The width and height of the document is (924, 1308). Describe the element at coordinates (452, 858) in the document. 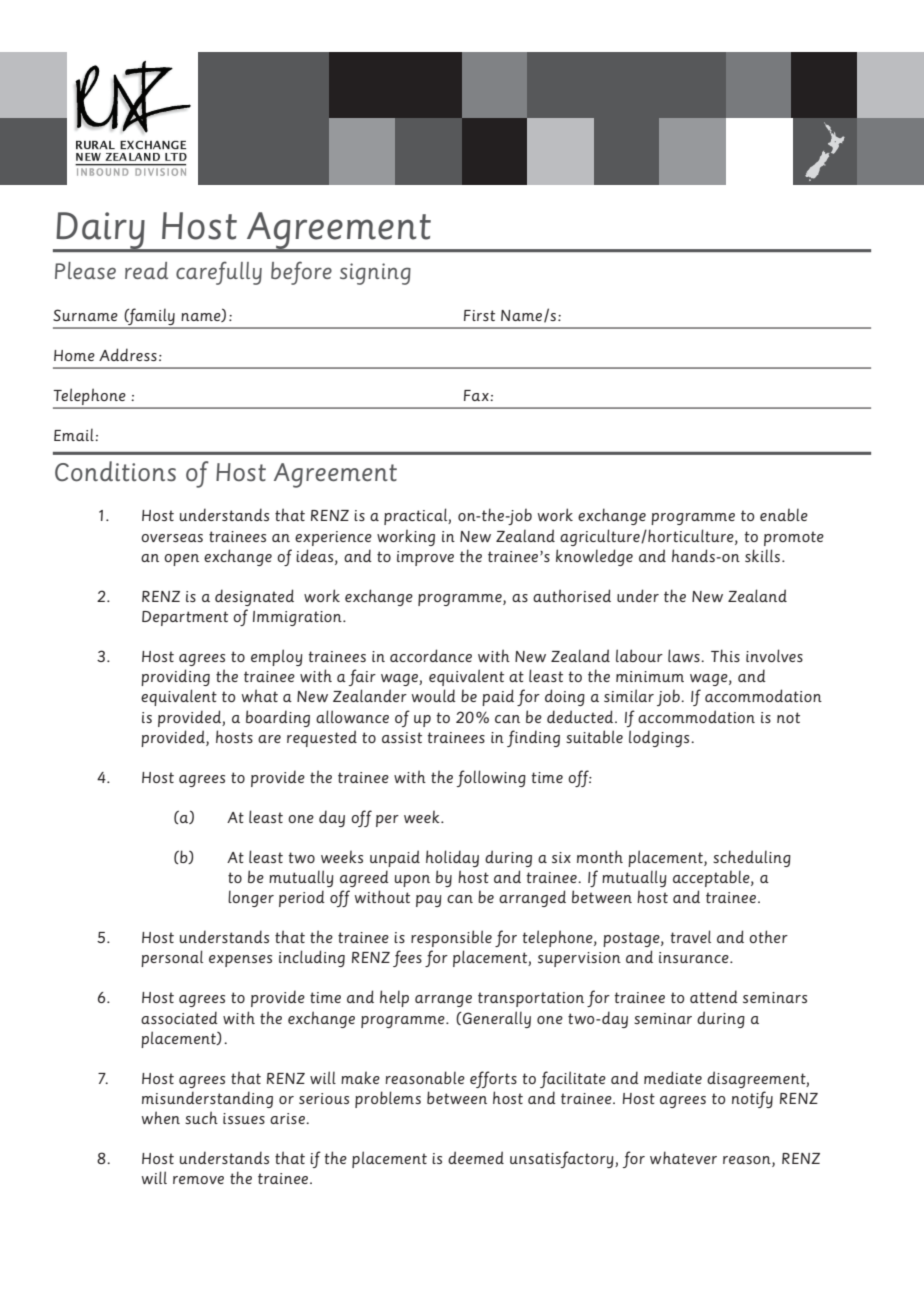

I see `holiday` at that location.
